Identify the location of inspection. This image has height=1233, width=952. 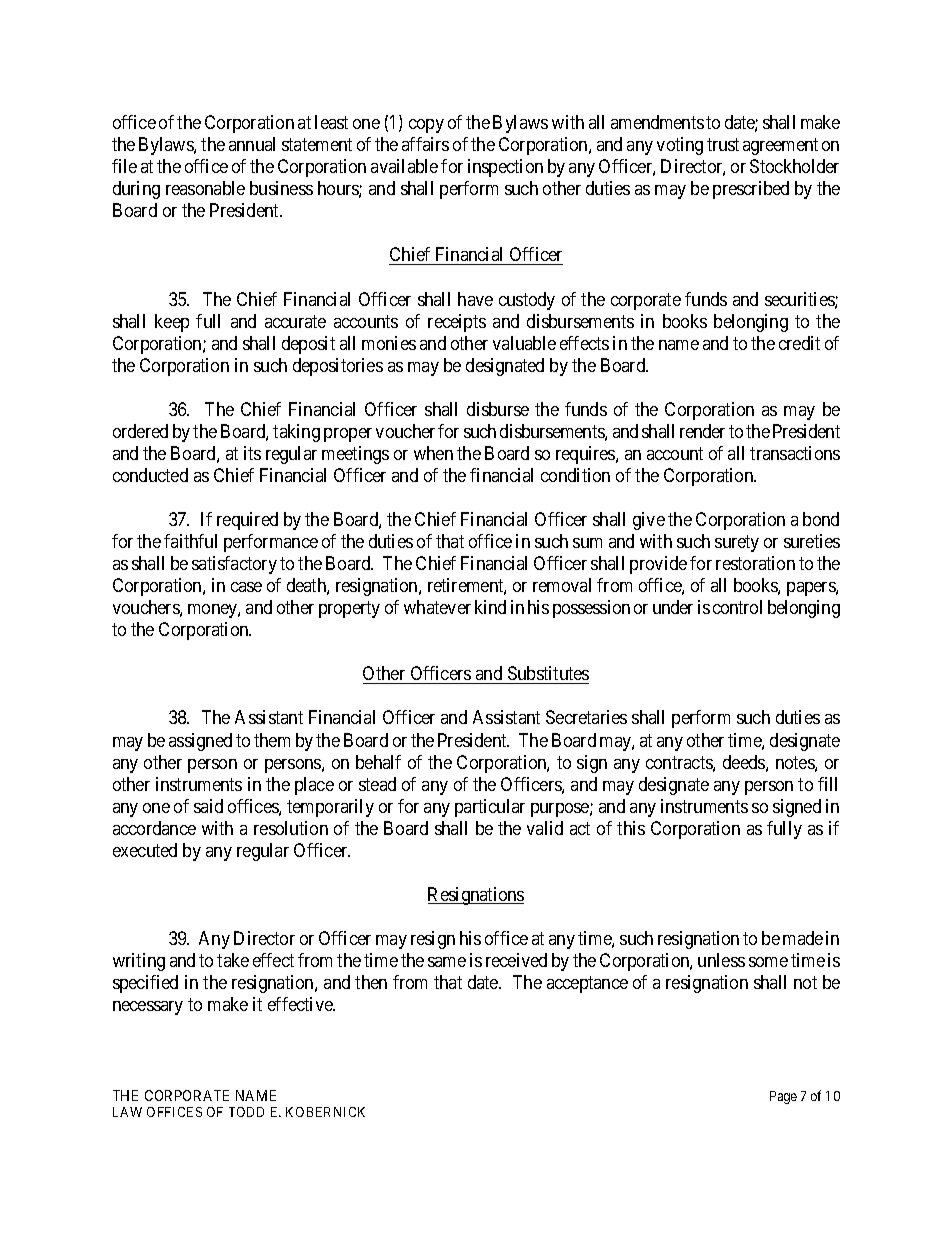
(505, 168).
